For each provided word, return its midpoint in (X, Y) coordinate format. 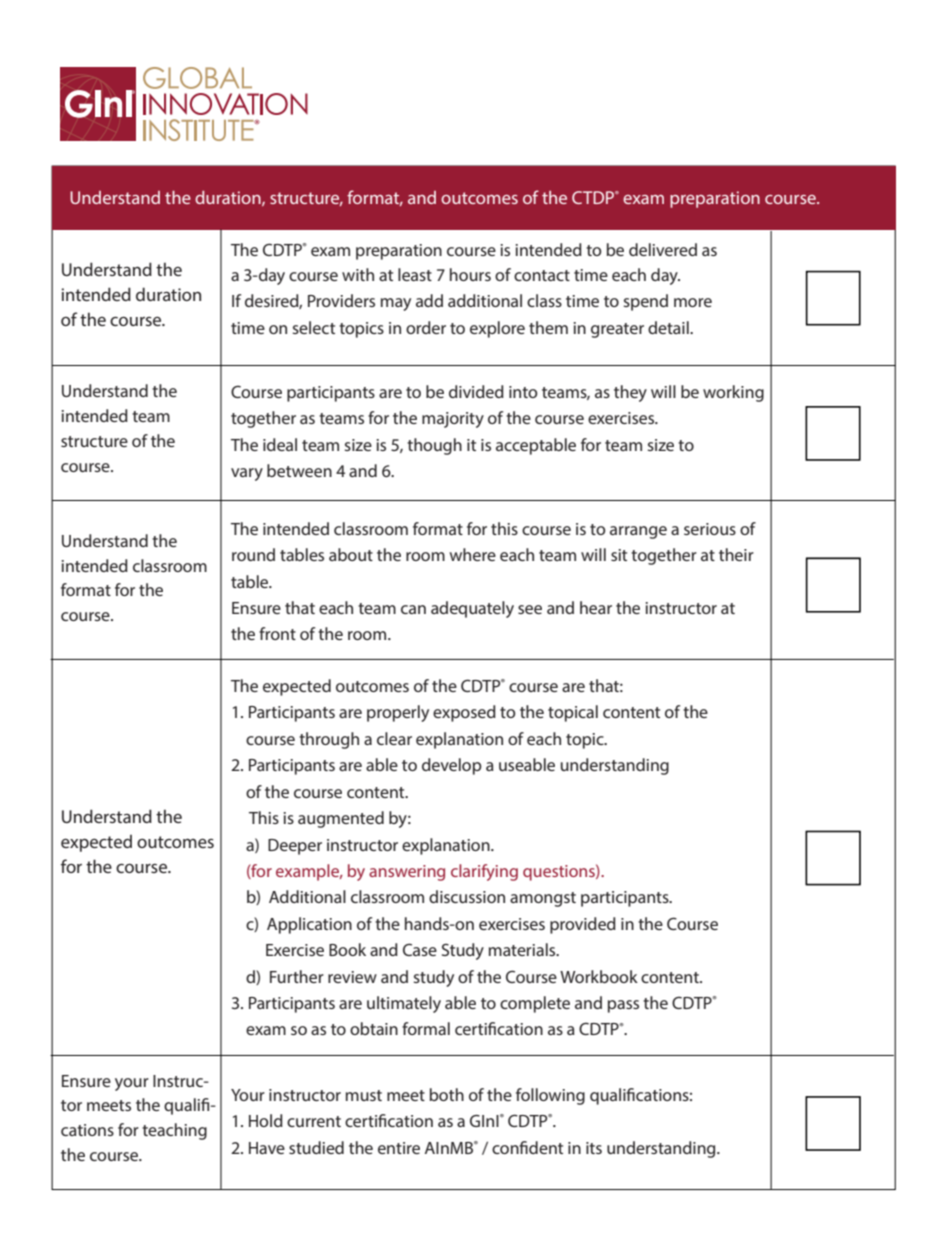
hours (470, 274)
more (693, 302)
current (314, 1121)
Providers (341, 300)
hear (596, 607)
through (329, 740)
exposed (464, 713)
